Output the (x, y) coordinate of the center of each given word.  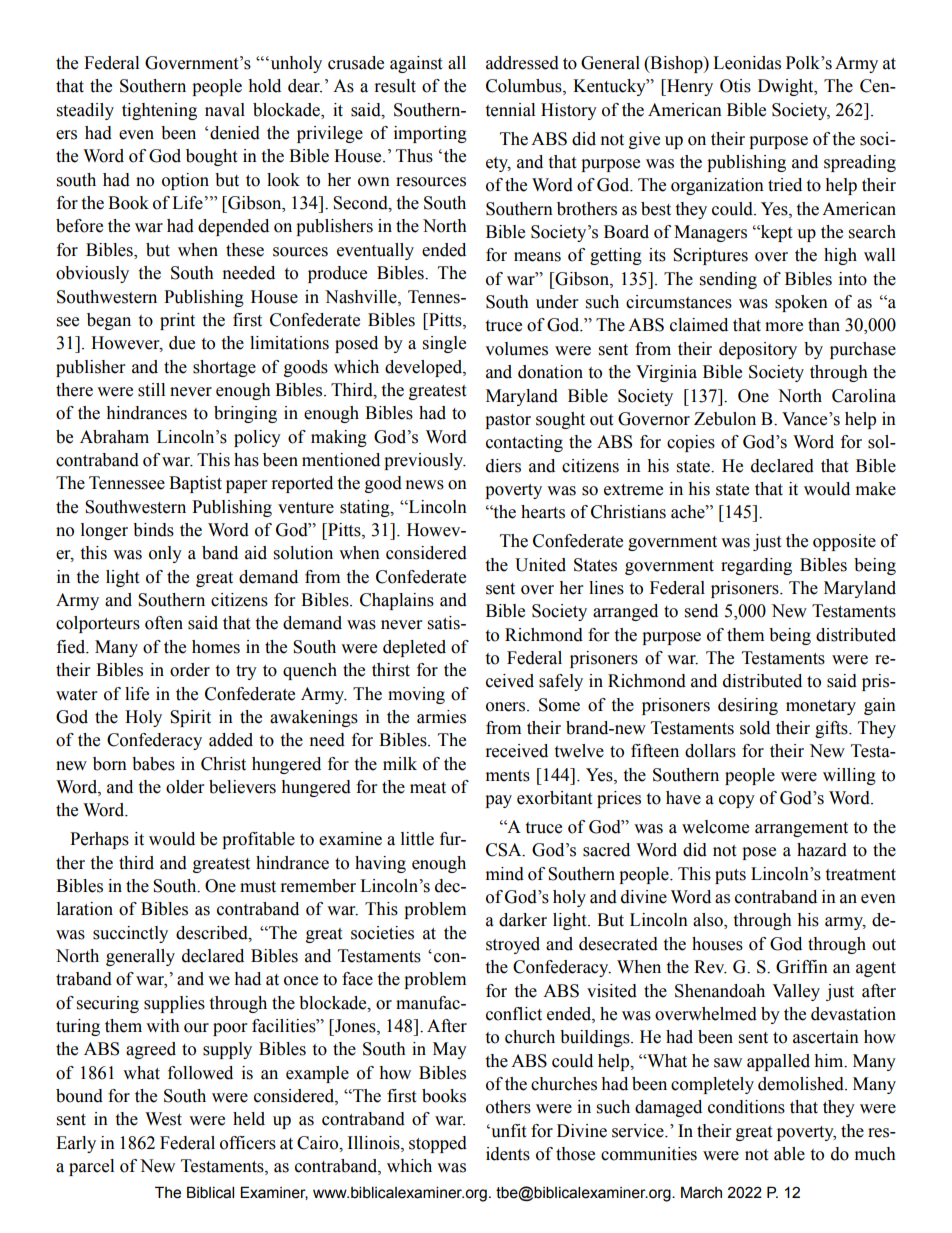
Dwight (787, 87)
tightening (159, 111)
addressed (522, 63)
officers (248, 1143)
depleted (414, 648)
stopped (438, 1144)
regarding (756, 566)
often (164, 623)
